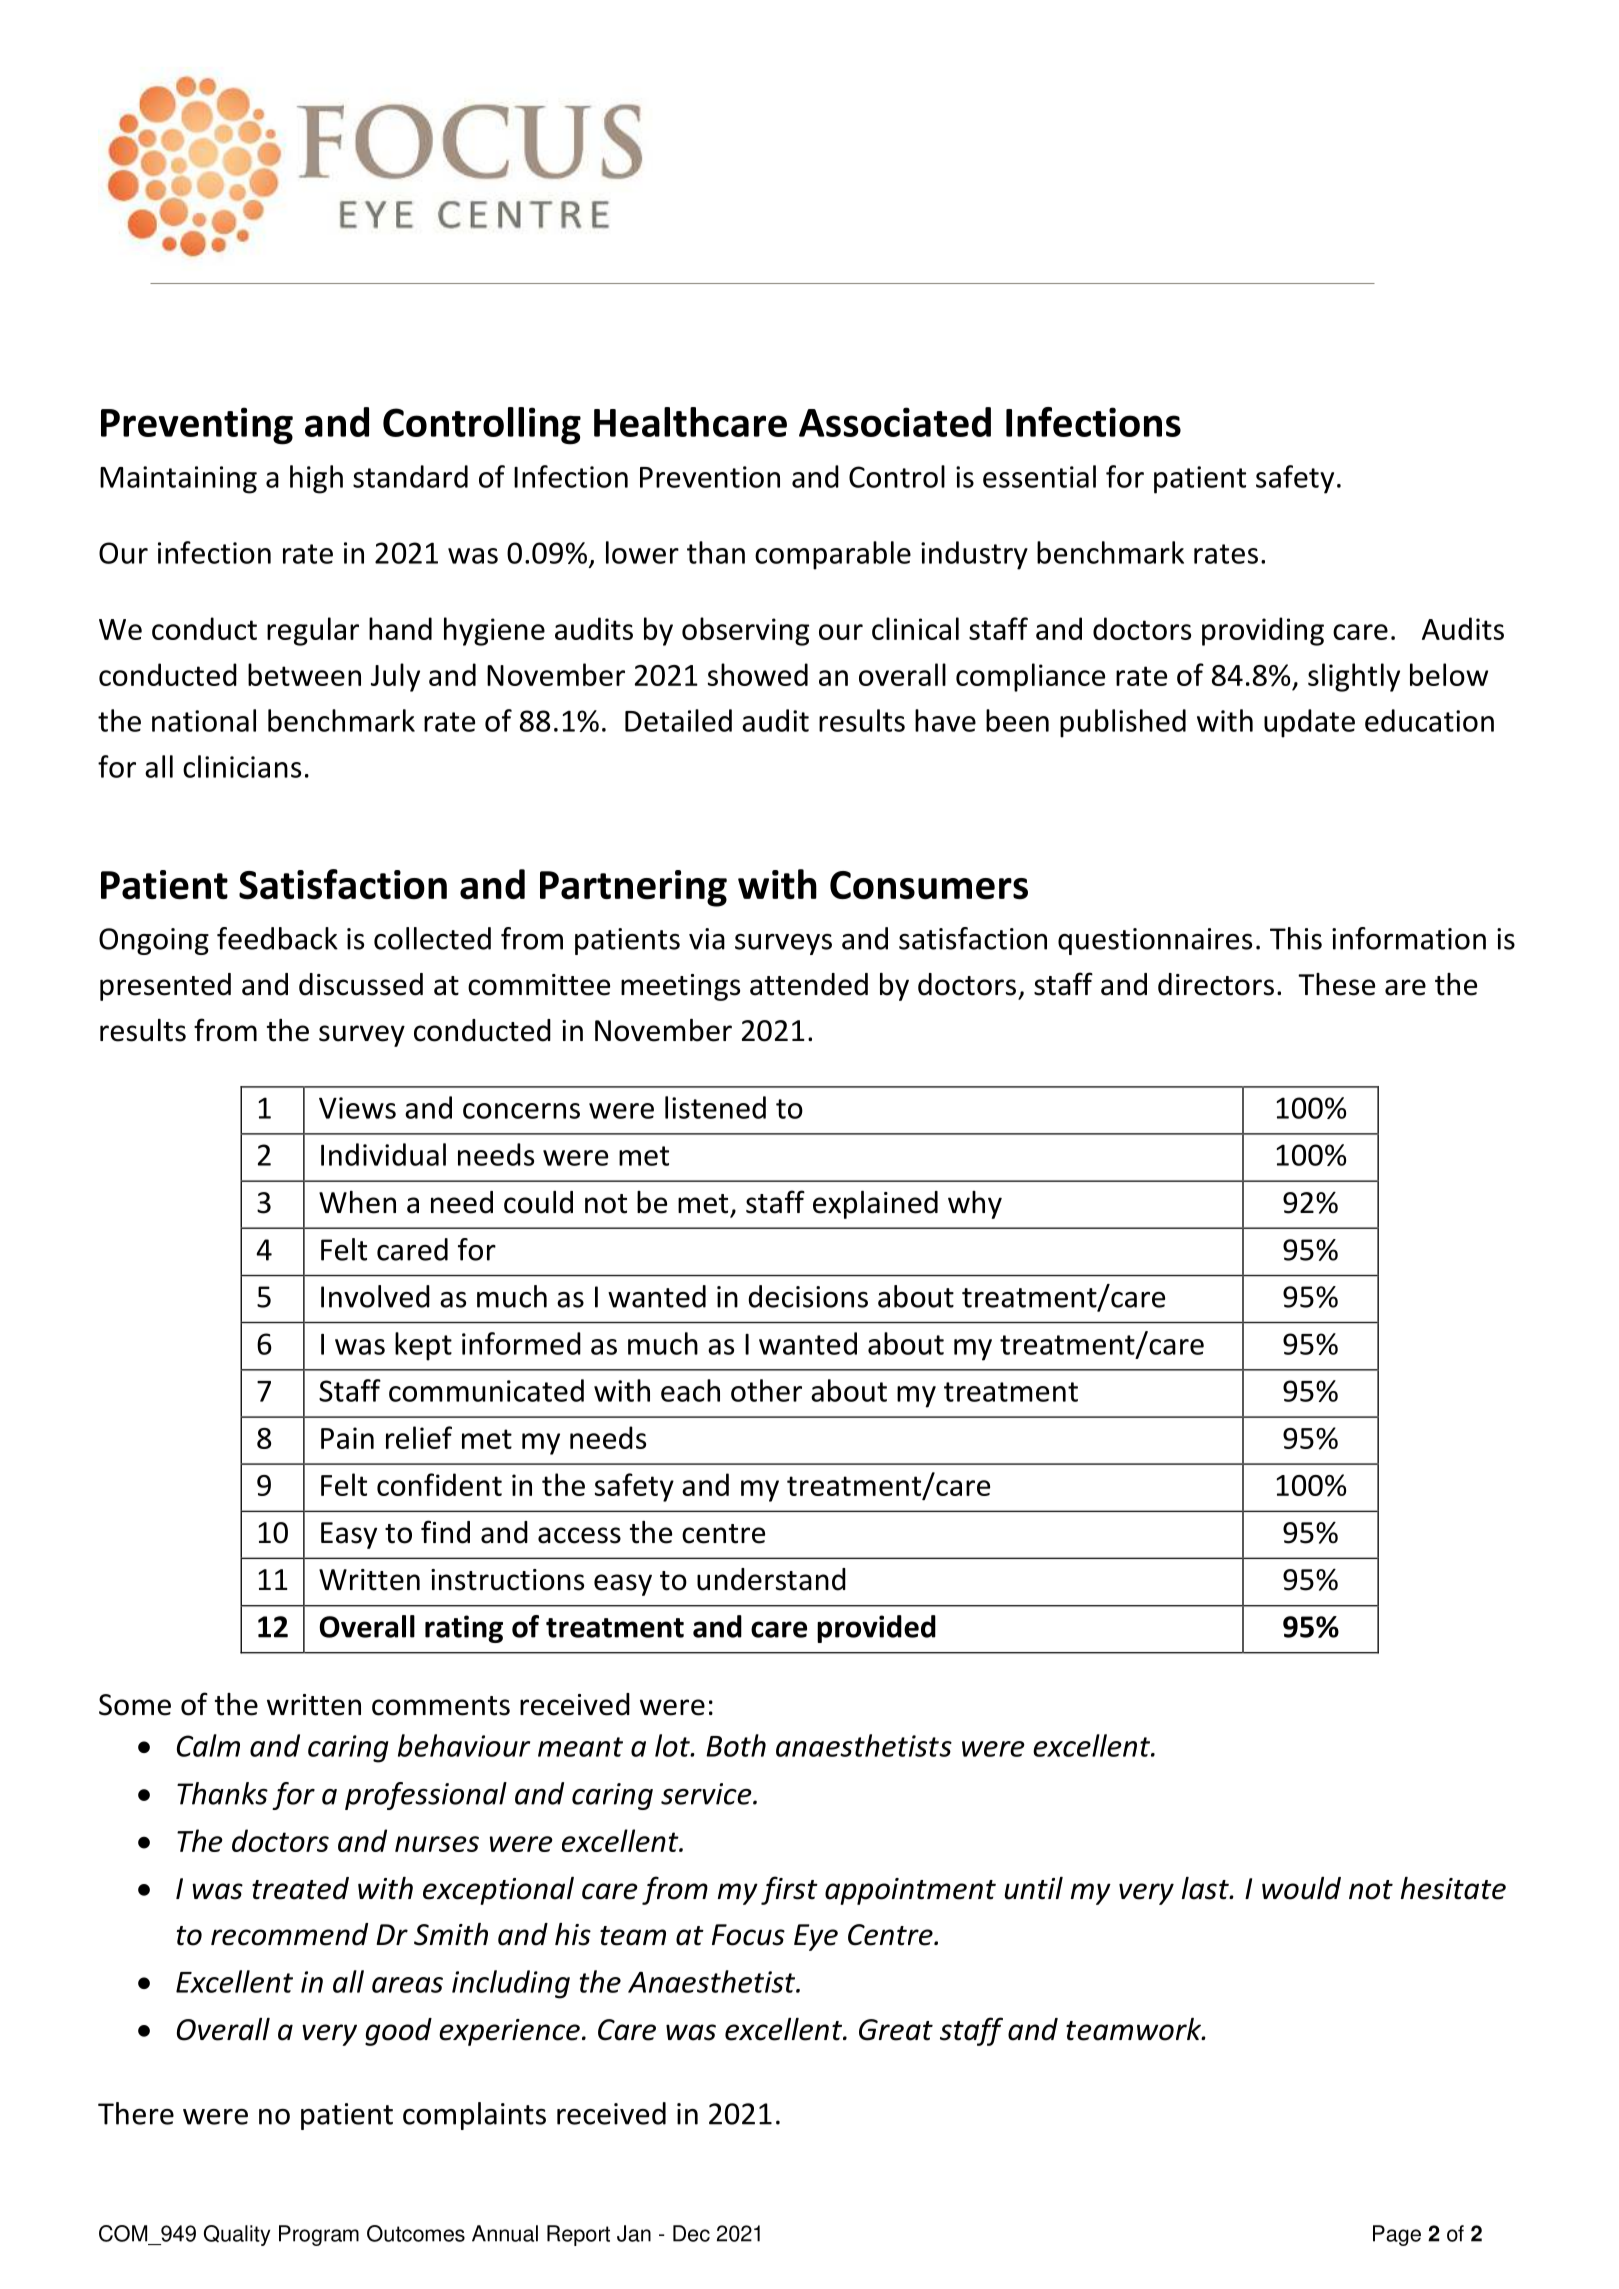 This screenshot has width=1619, height=2289. What do you see at coordinates (375, 1296) in the screenshot?
I see `Involved` at bounding box center [375, 1296].
